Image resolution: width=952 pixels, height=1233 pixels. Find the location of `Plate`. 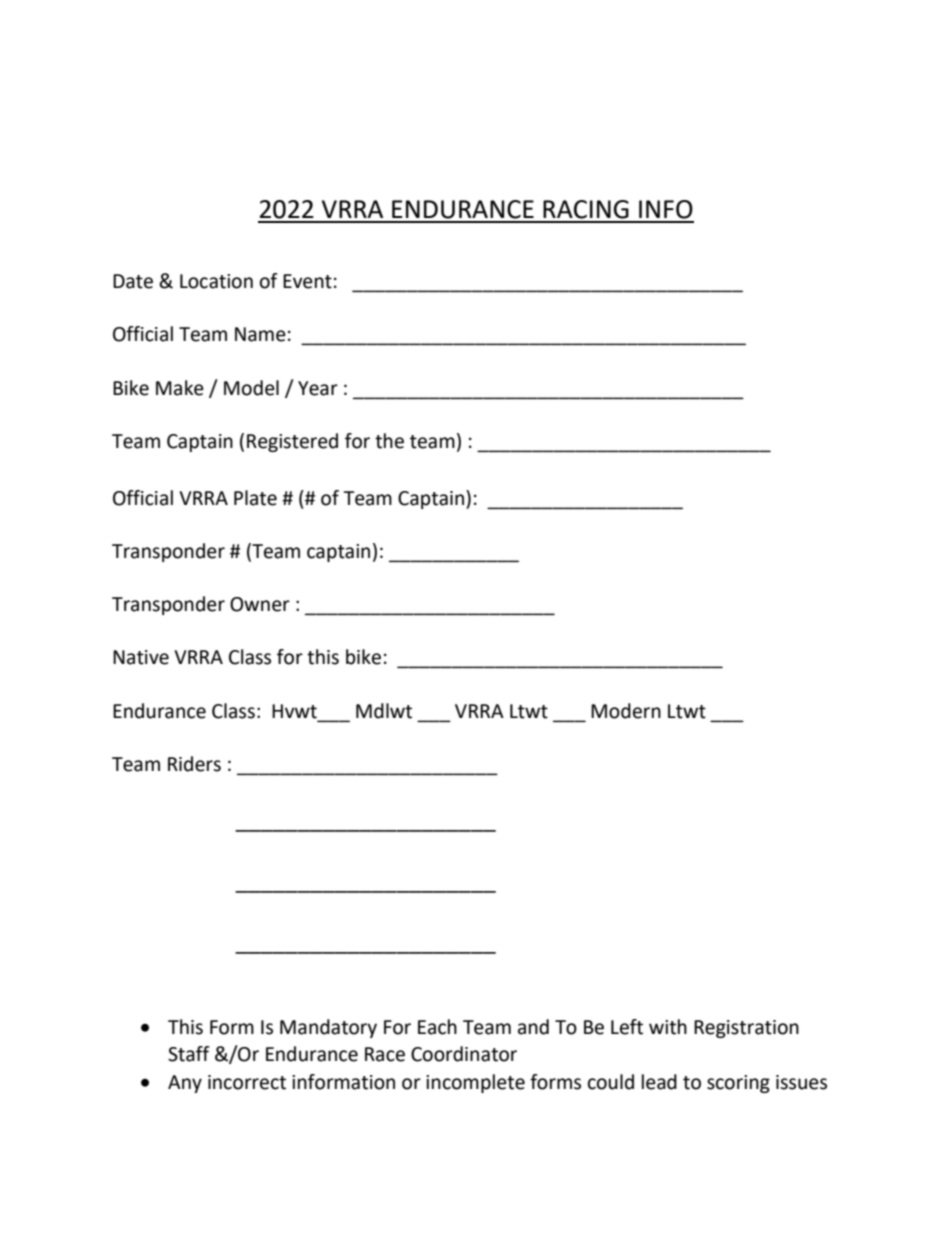

Plate is located at coordinates (255, 498).
